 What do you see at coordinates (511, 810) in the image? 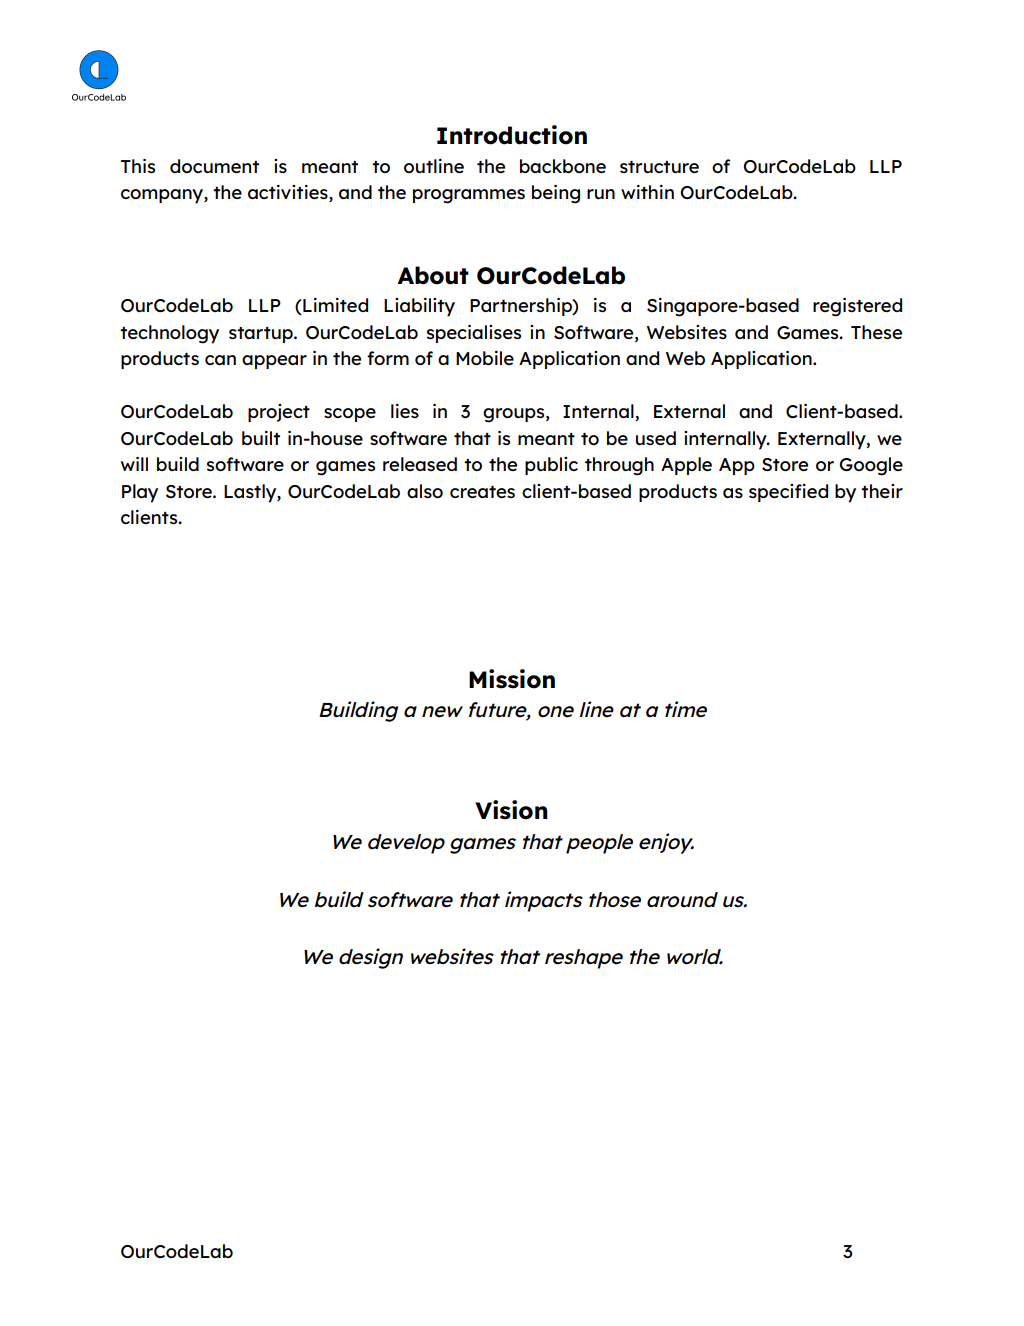
I see `Vision` at bounding box center [511, 810].
